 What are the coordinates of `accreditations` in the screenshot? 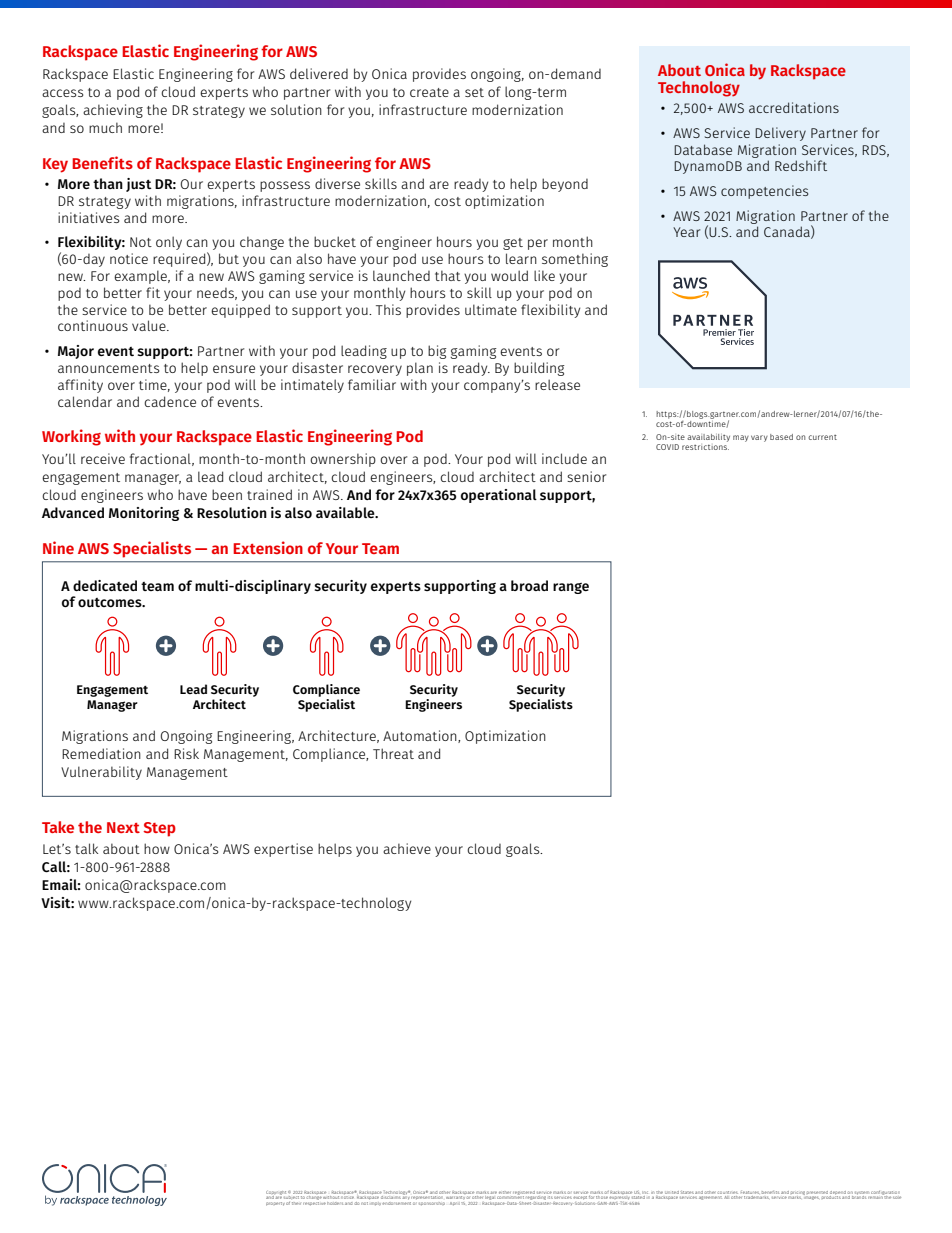 It's located at (794, 107).
